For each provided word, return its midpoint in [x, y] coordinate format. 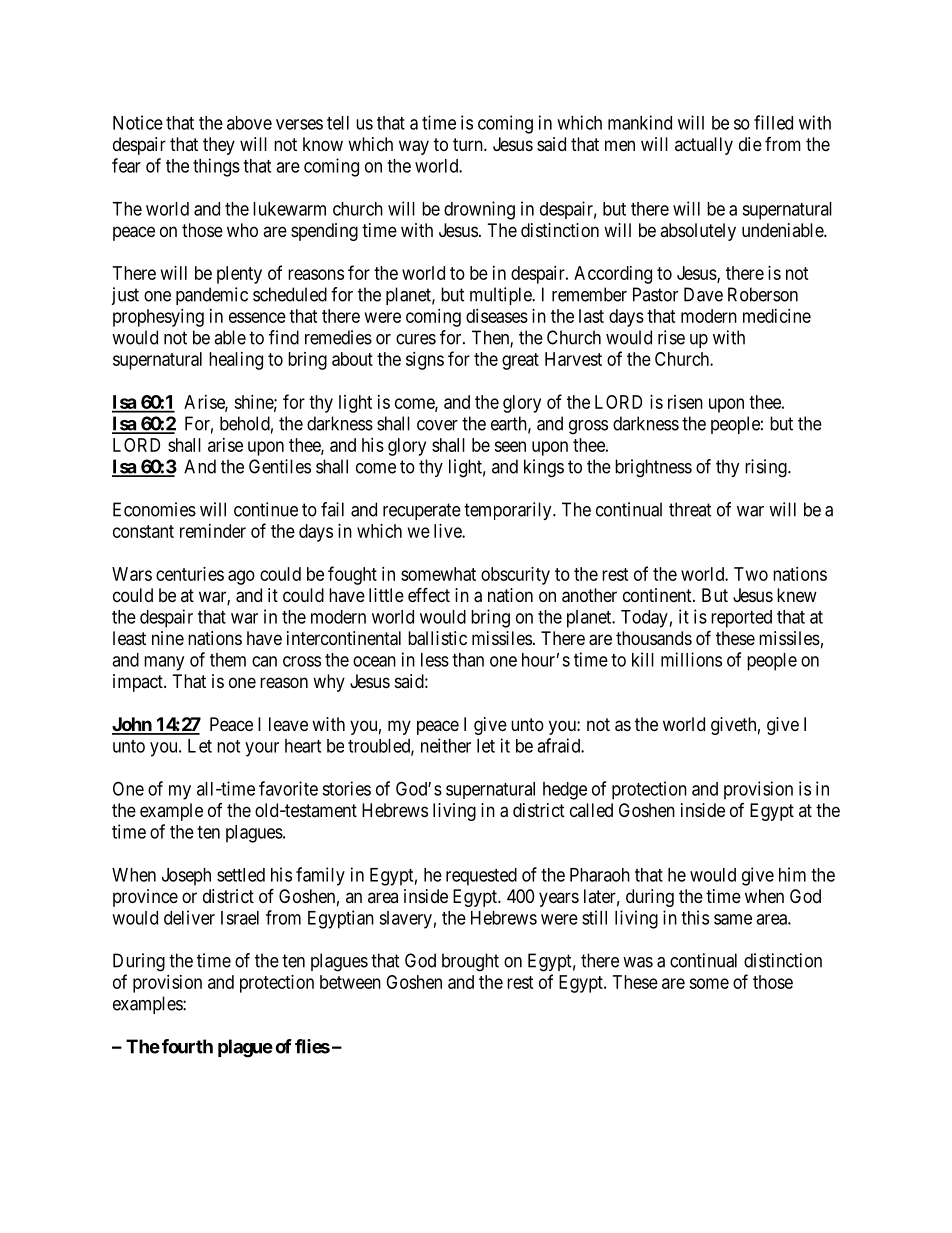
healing [236, 361]
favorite [288, 788]
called [591, 810]
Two [751, 574]
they [219, 146]
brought [470, 962]
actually [704, 146]
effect [429, 594]
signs [425, 361]
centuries [190, 574]
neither [446, 745]
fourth [187, 1046]
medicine [777, 316]
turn [469, 144]
